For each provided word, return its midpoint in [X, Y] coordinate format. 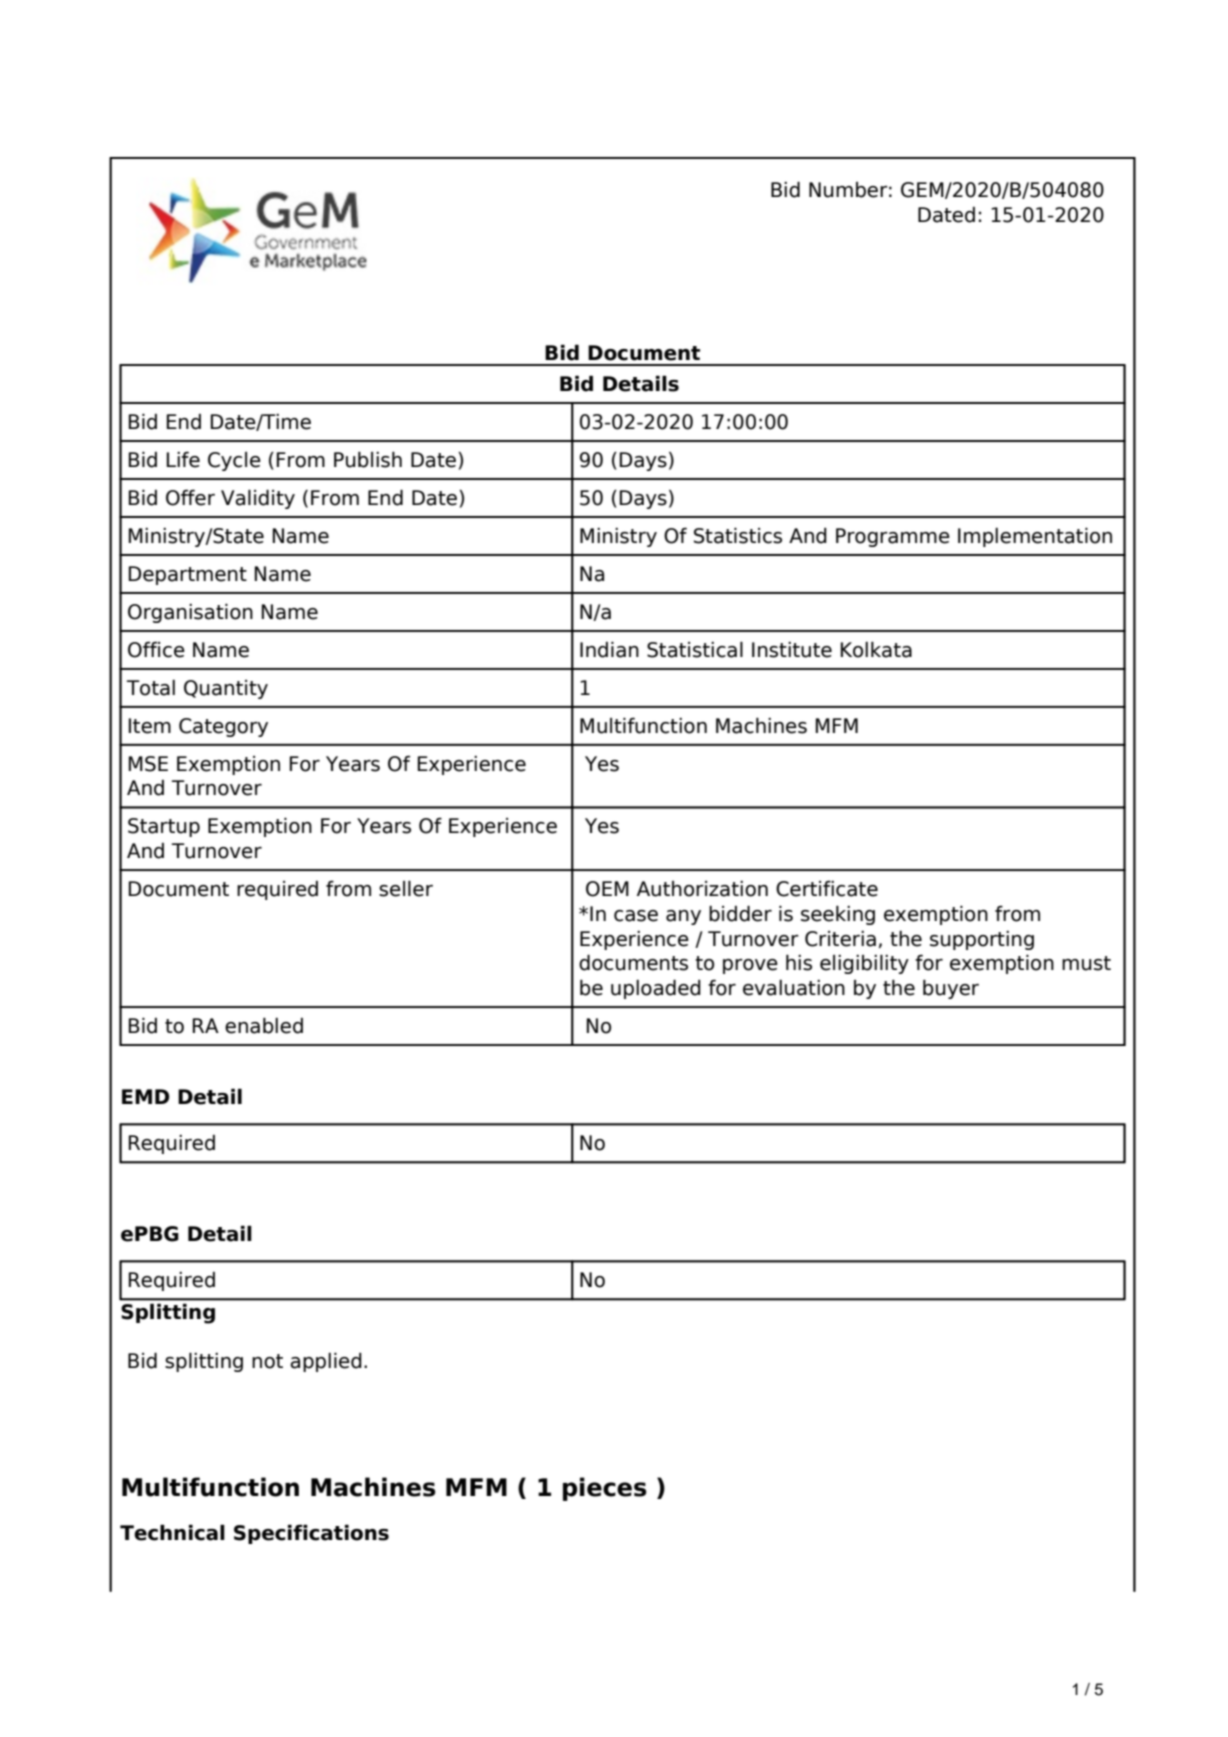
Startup [164, 827]
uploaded [656, 989]
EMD [145, 1096]
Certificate [827, 888]
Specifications [311, 1534]
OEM [607, 889]
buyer [951, 989]
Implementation [1035, 537]
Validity [258, 499]
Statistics [738, 535]
